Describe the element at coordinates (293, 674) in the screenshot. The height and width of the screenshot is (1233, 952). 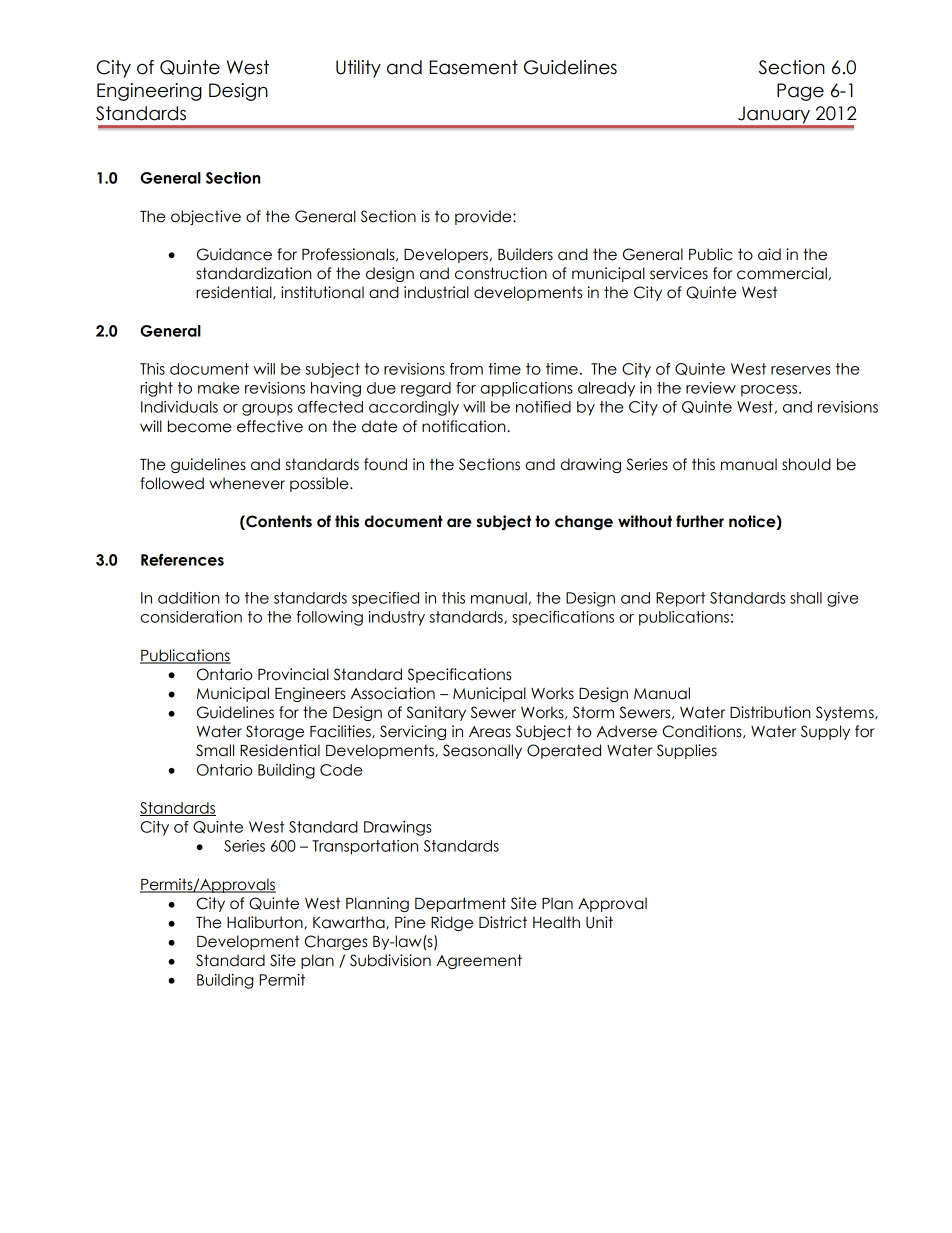
I see `Provincial` at that location.
